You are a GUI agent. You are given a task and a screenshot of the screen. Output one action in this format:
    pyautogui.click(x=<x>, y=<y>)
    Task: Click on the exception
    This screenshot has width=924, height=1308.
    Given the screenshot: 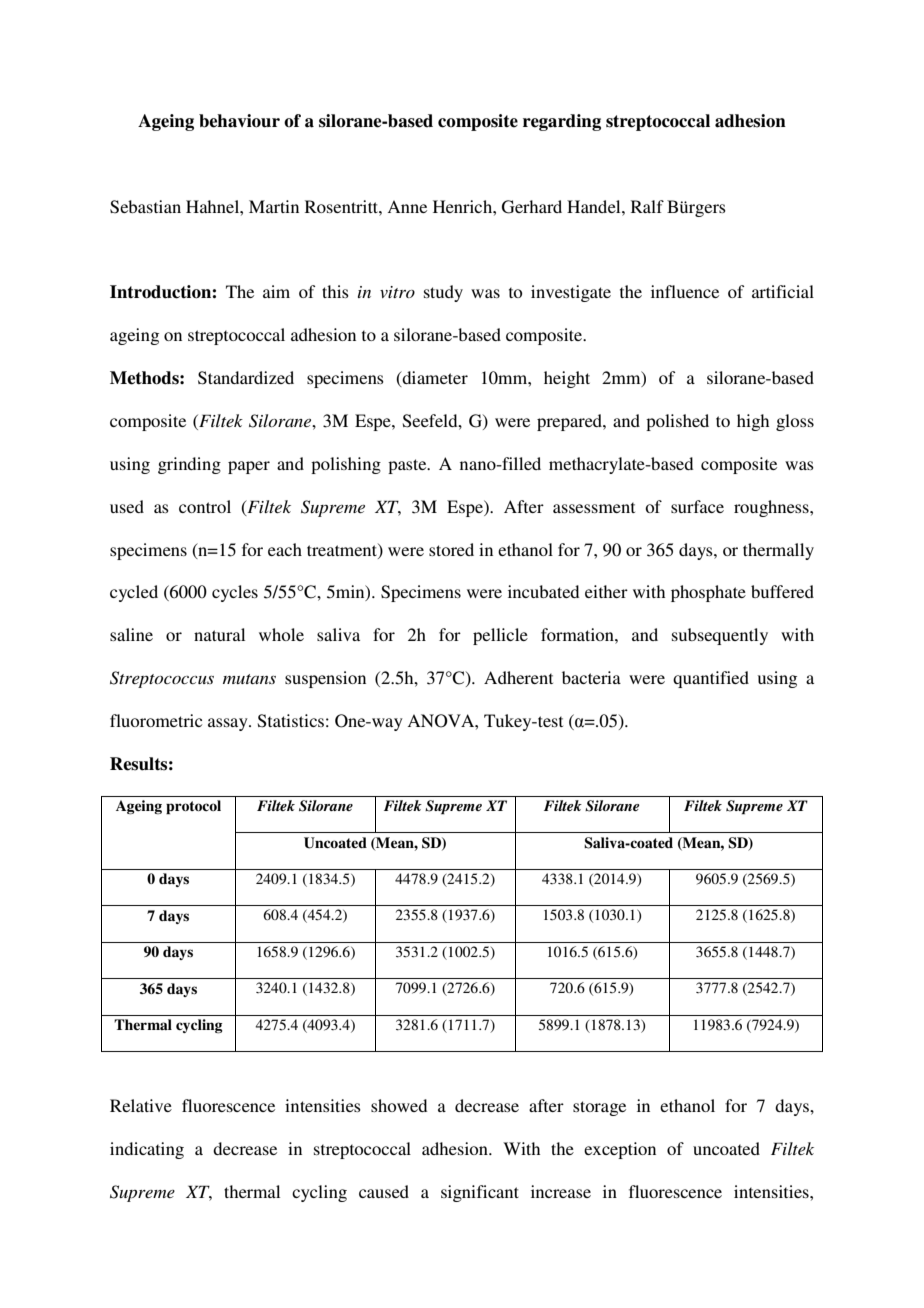 What is the action you would take?
    pyautogui.click(x=620, y=1150)
